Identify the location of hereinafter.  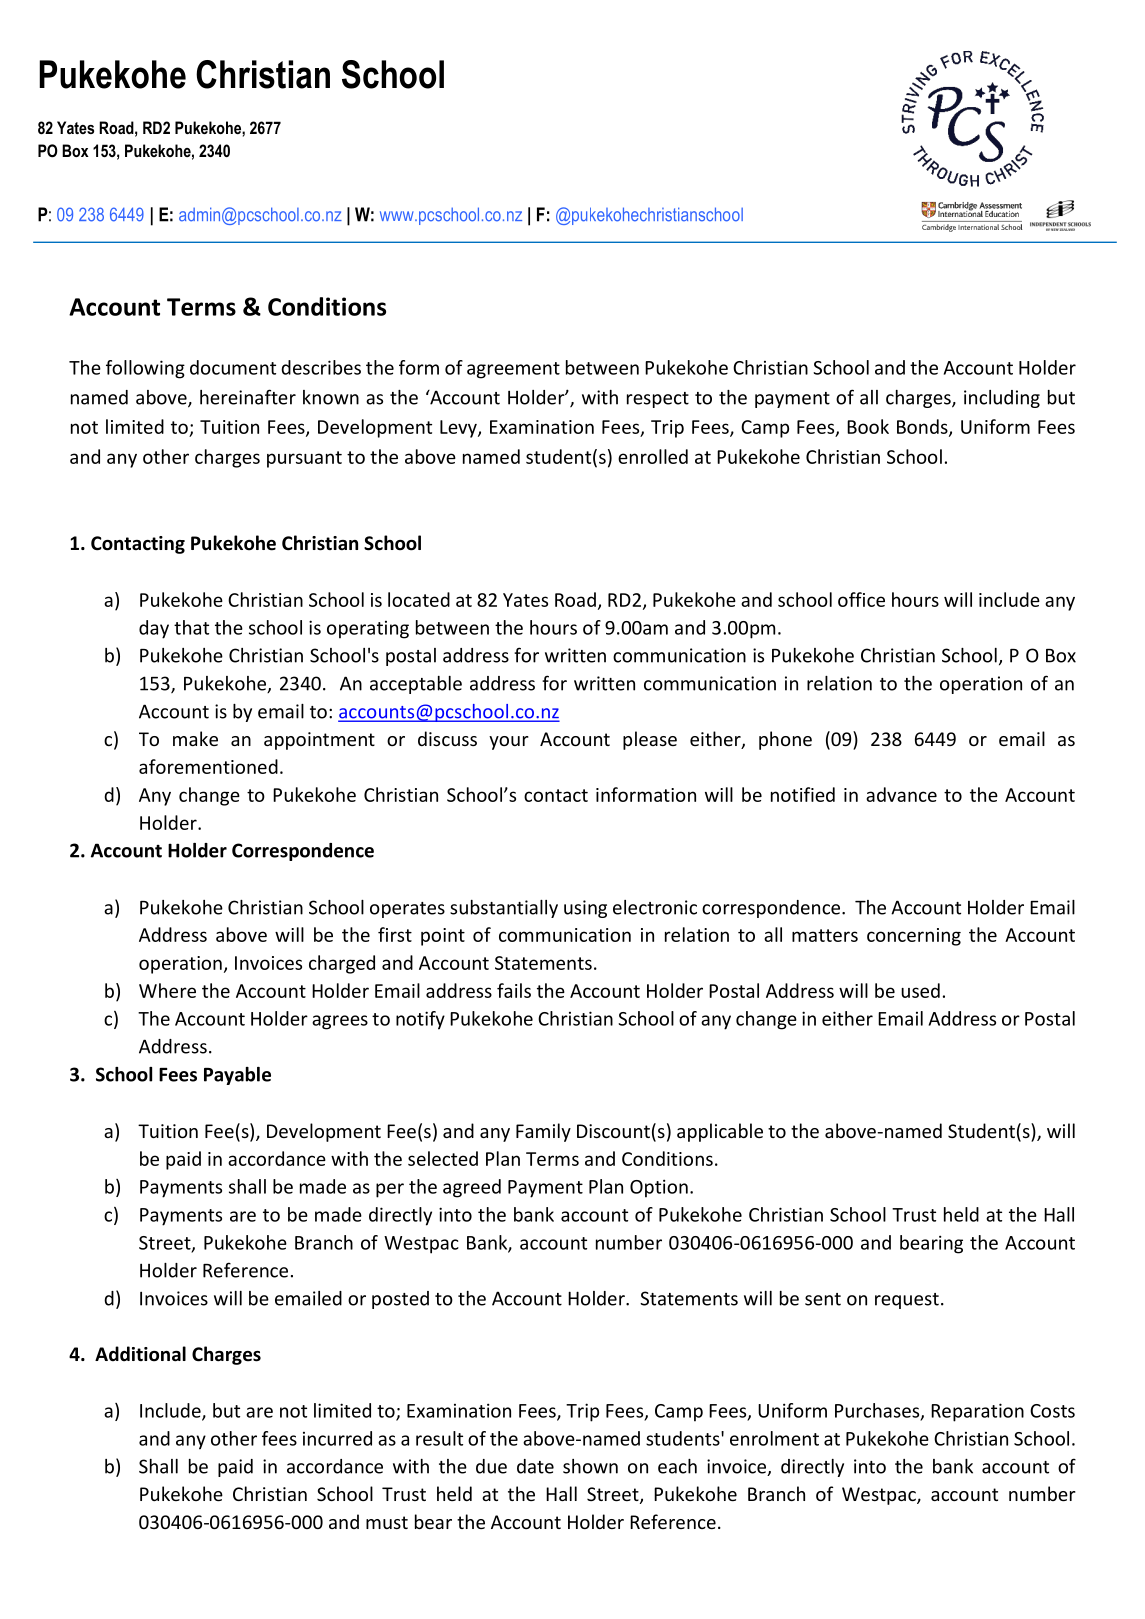
(248, 397).
